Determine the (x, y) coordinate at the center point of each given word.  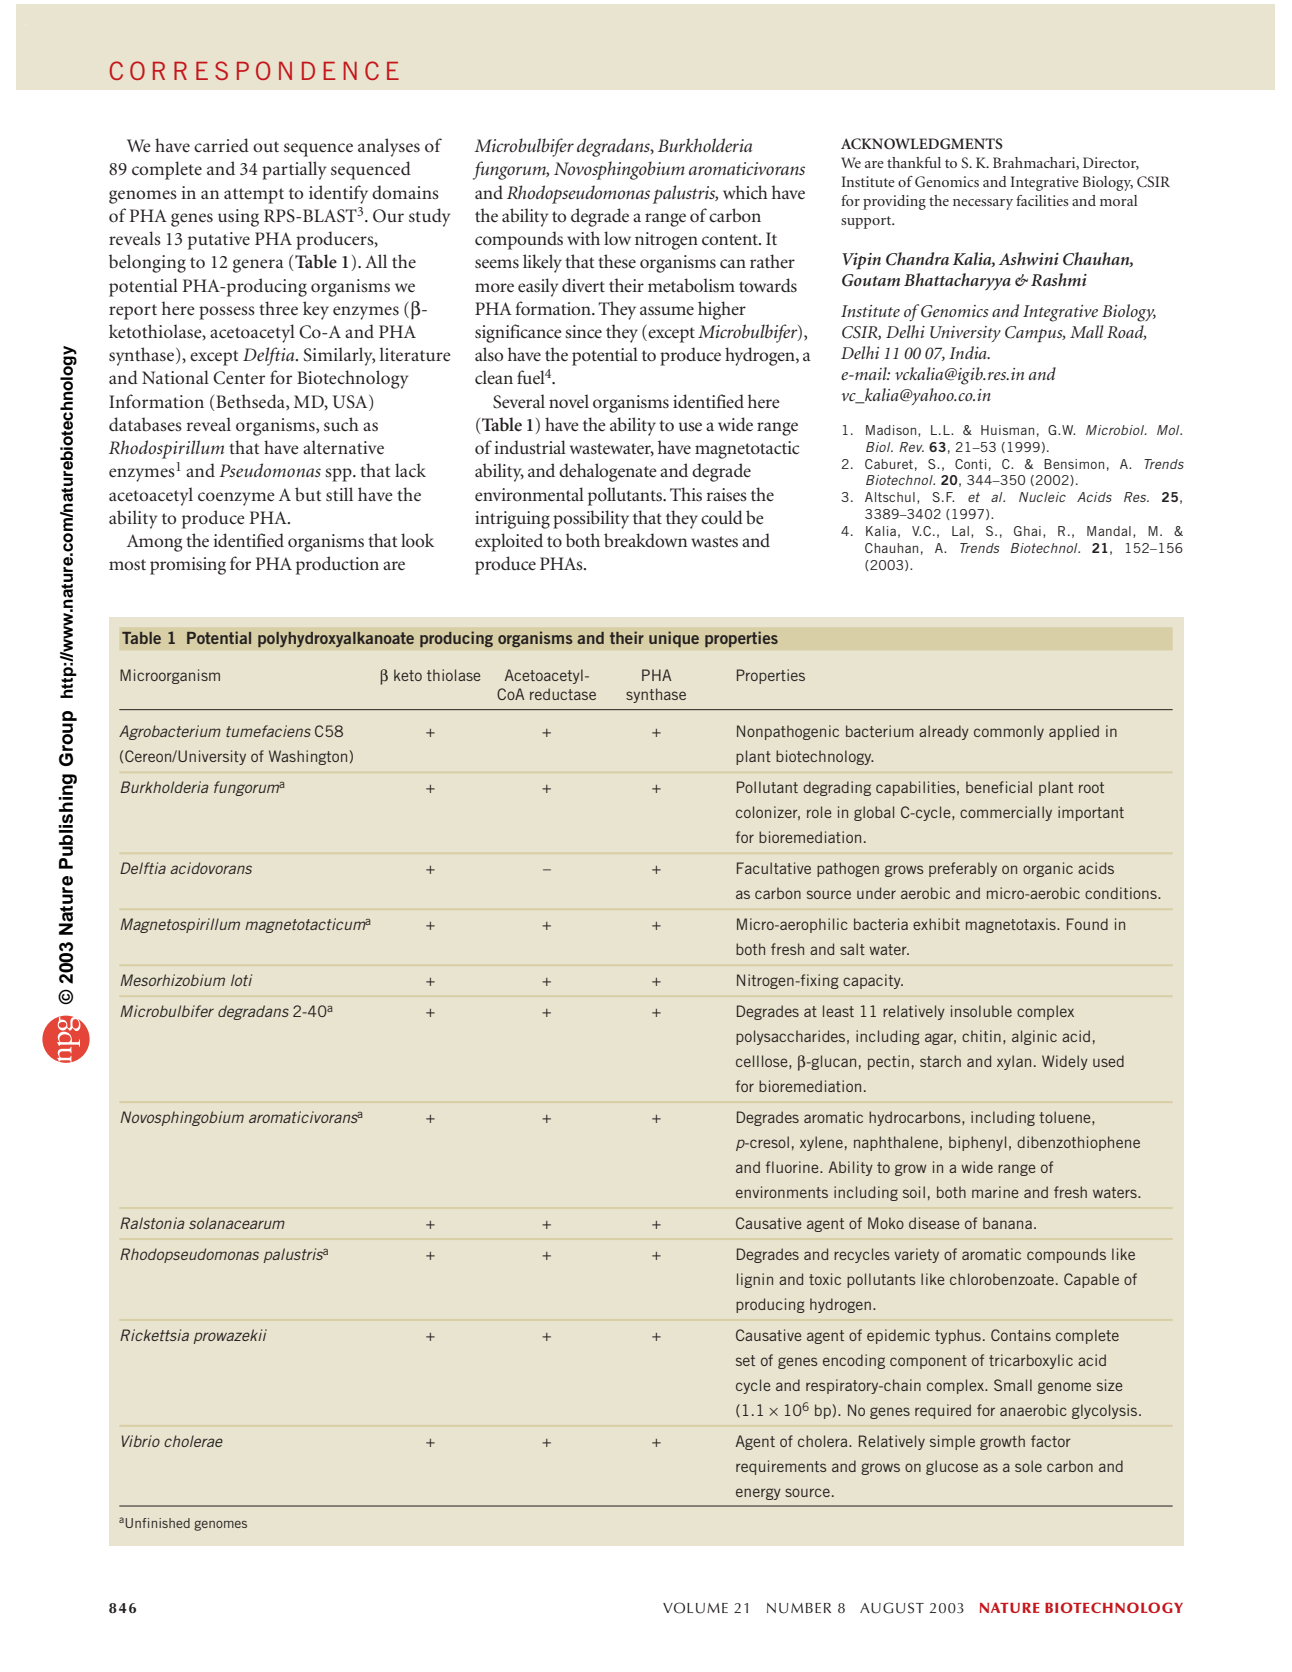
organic (1048, 869)
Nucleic (1042, 497)
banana (1007, 1223)
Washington (308, 757)
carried (221, 145)
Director (1111, 163)
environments (782, 1192)
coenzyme (236, 499)
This (686, 494)
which (745, 192)
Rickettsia (154, 1335)
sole (1028, 1466)
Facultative (774, 868)
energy (758, 1494)
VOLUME (695, 1608)
